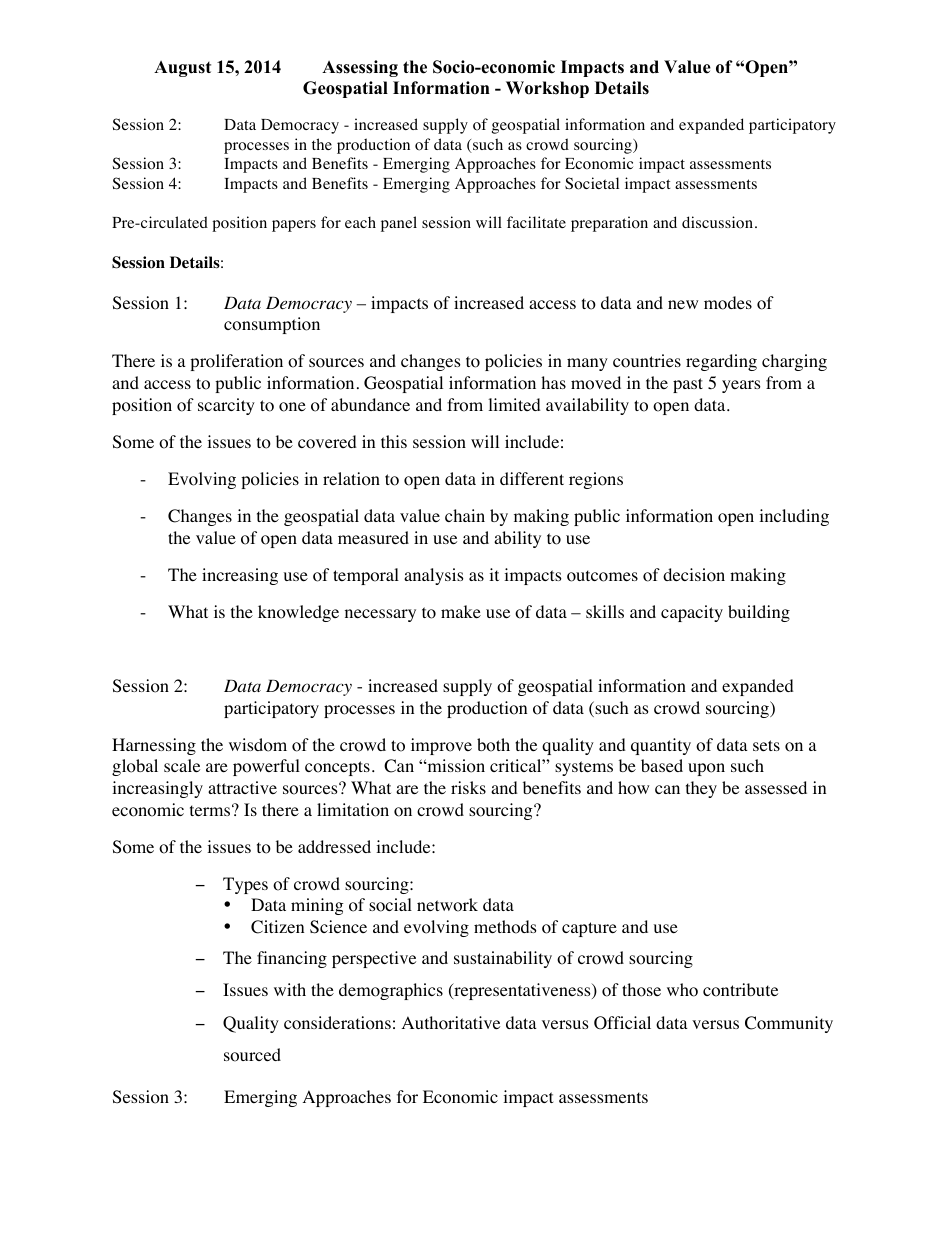  Describe the element at coordinates (740, 990) in the screenshot. I see `contribute` at that location.
